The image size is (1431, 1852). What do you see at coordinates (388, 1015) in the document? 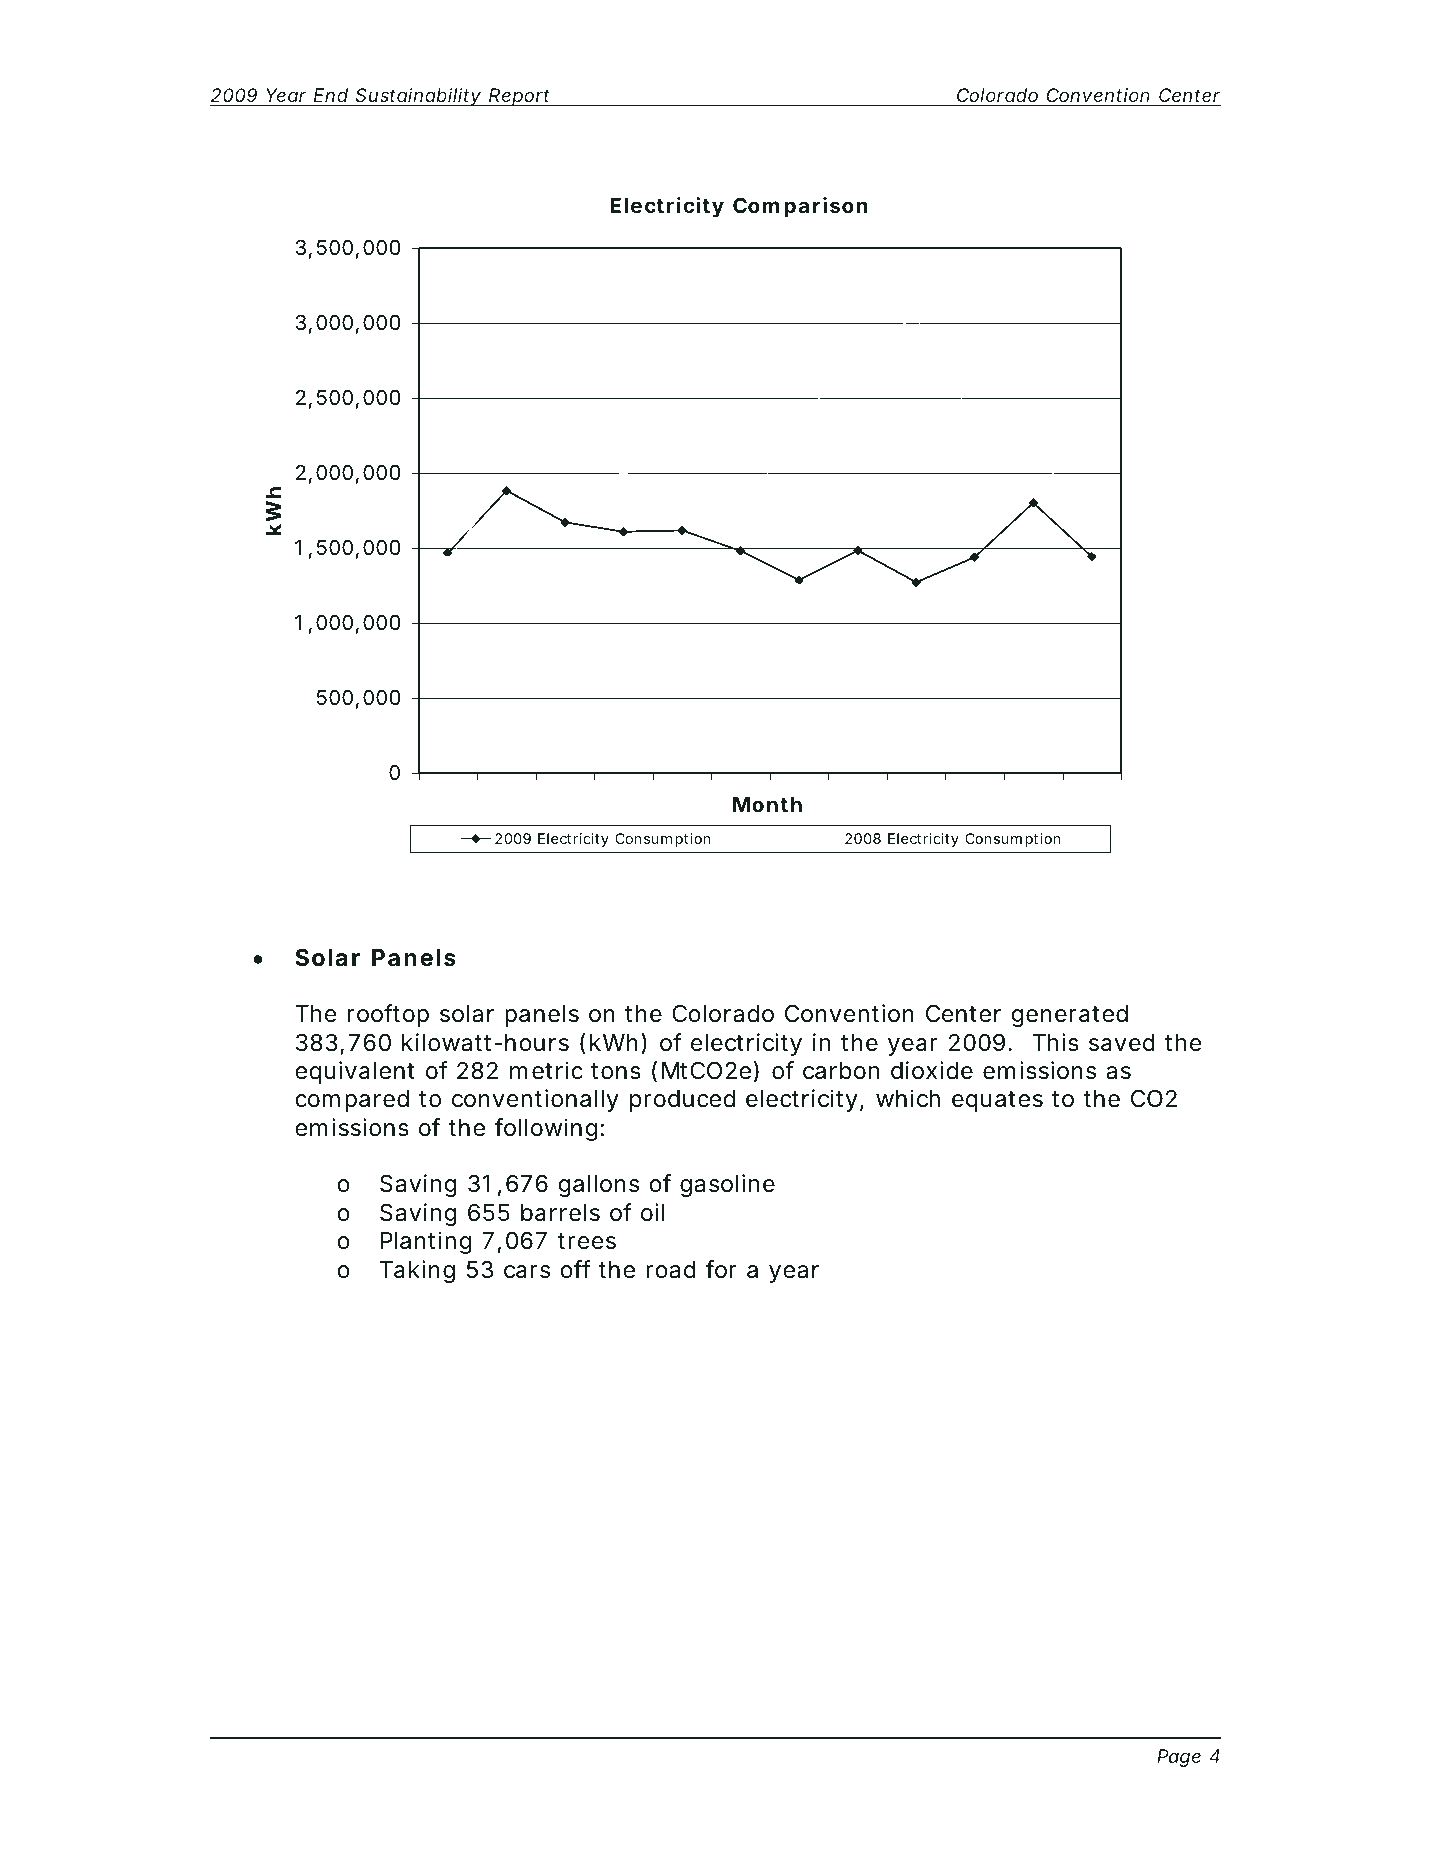
I see `rooftop` at bounding box center [388, 1015].
